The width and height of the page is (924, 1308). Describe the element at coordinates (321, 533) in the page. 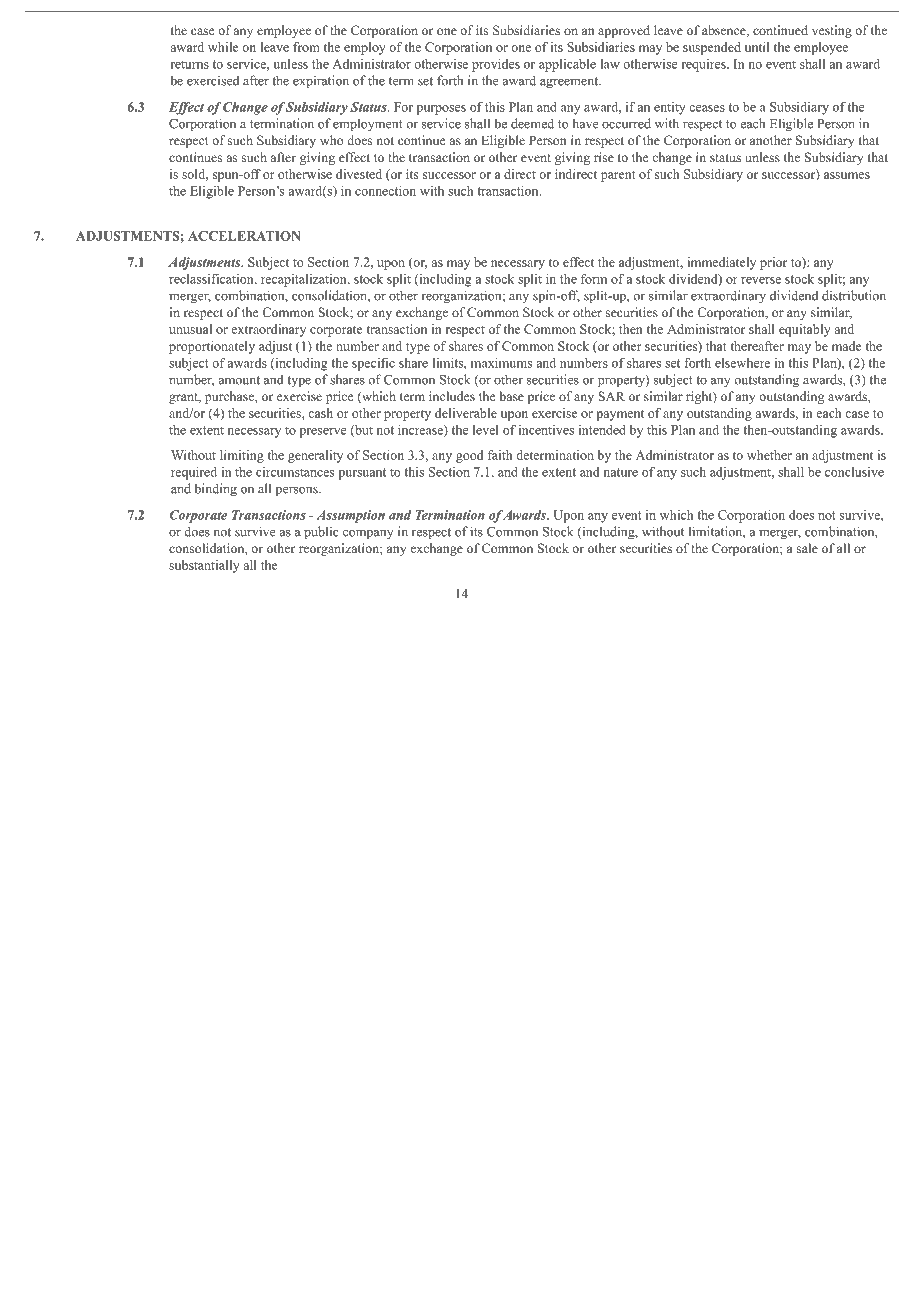

I see `public` at that location.
